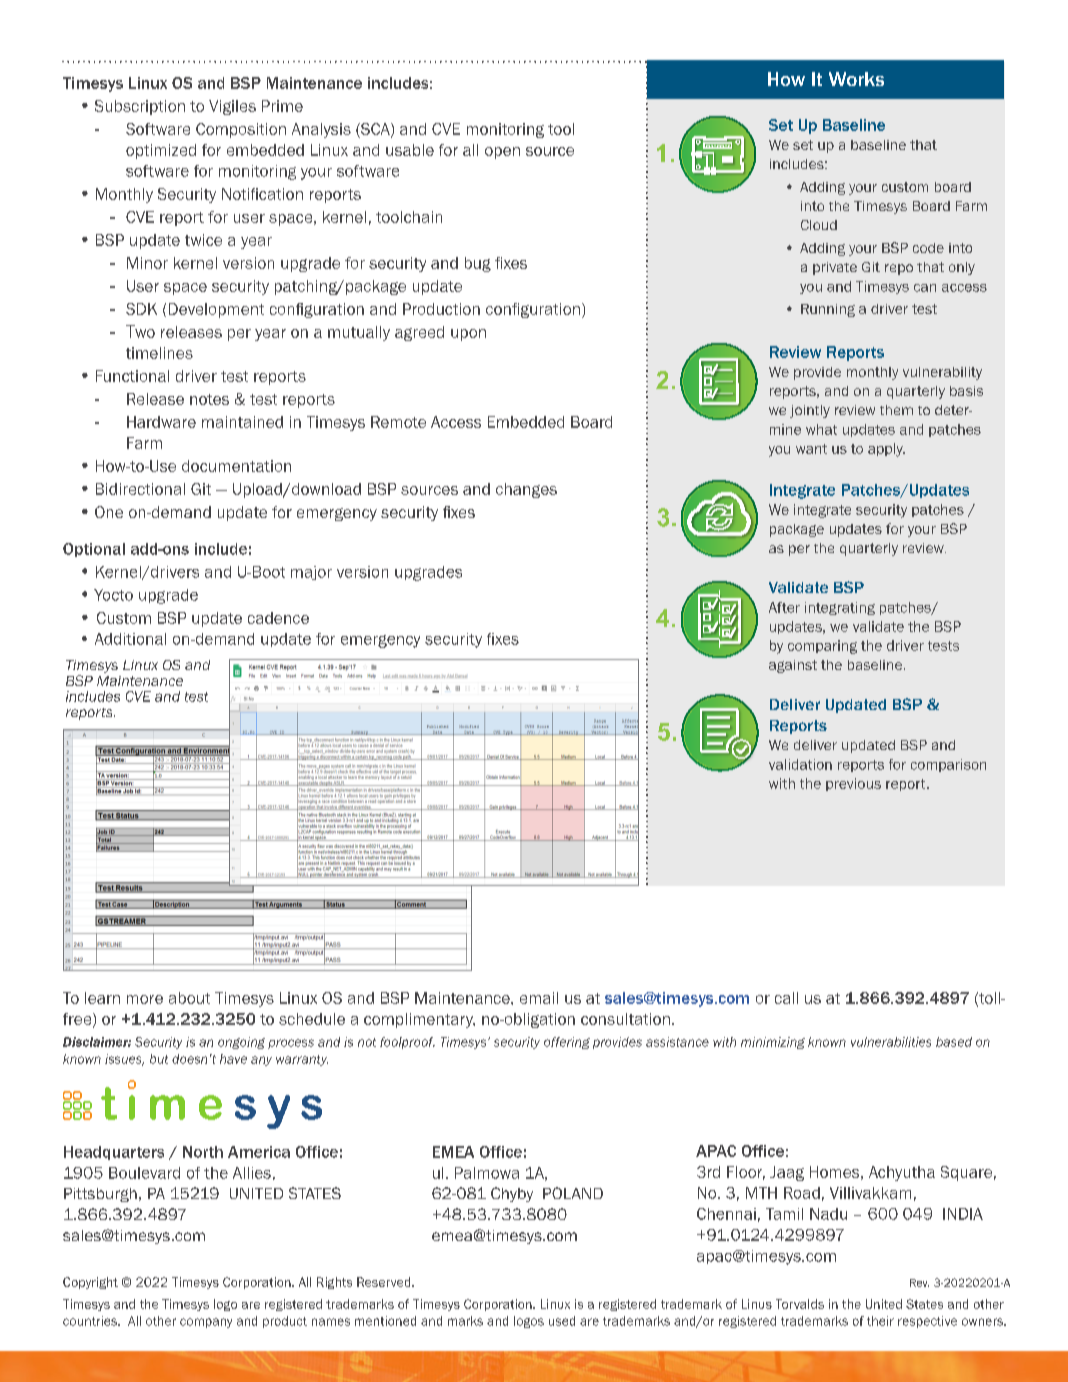 The width and height of the image is (1068, 1382). Describe the element at coordinates (562, 1321) in the image. I see `used` at that location.
